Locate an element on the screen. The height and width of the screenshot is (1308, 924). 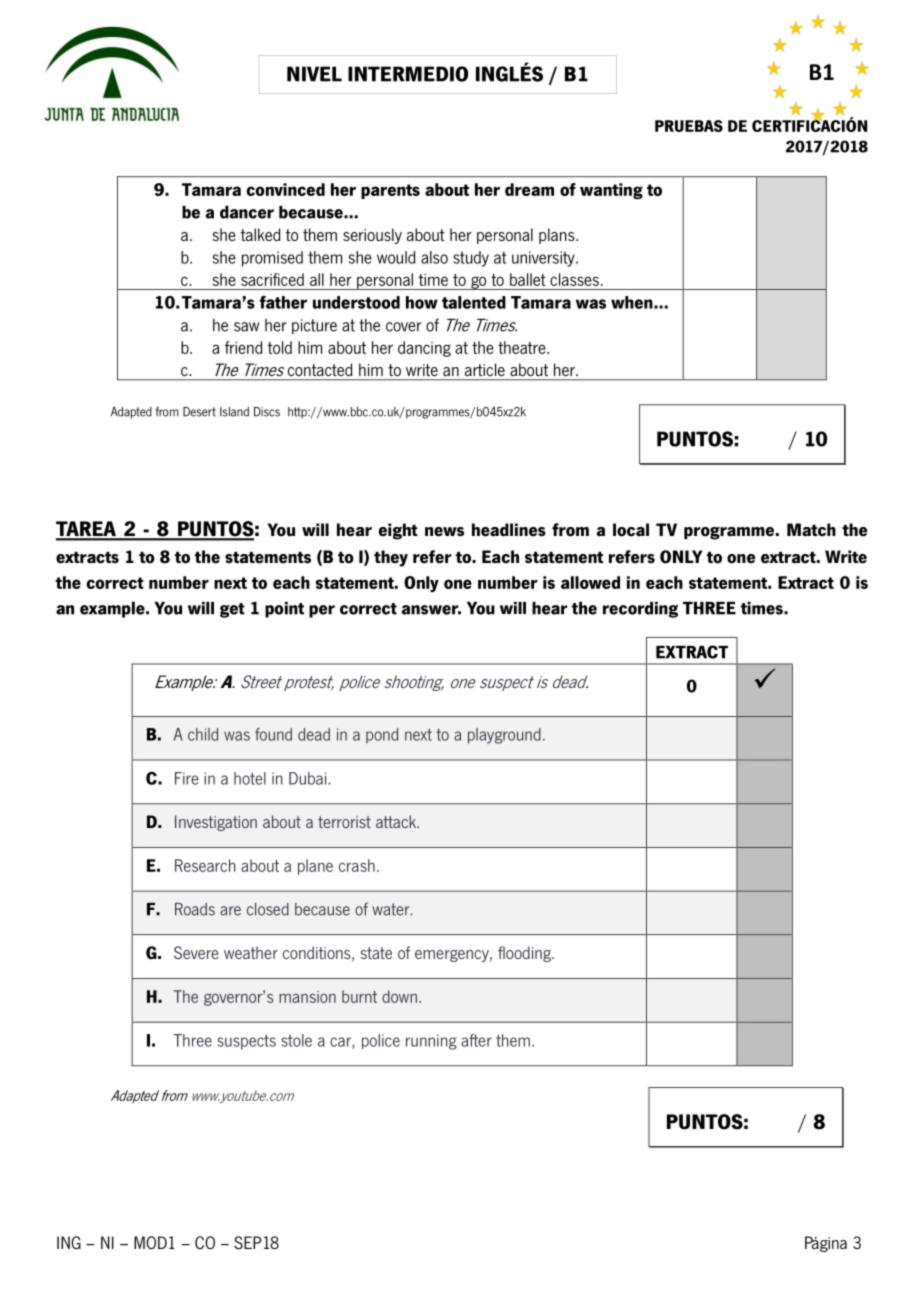
playground is located at coordinates (504, 736).
